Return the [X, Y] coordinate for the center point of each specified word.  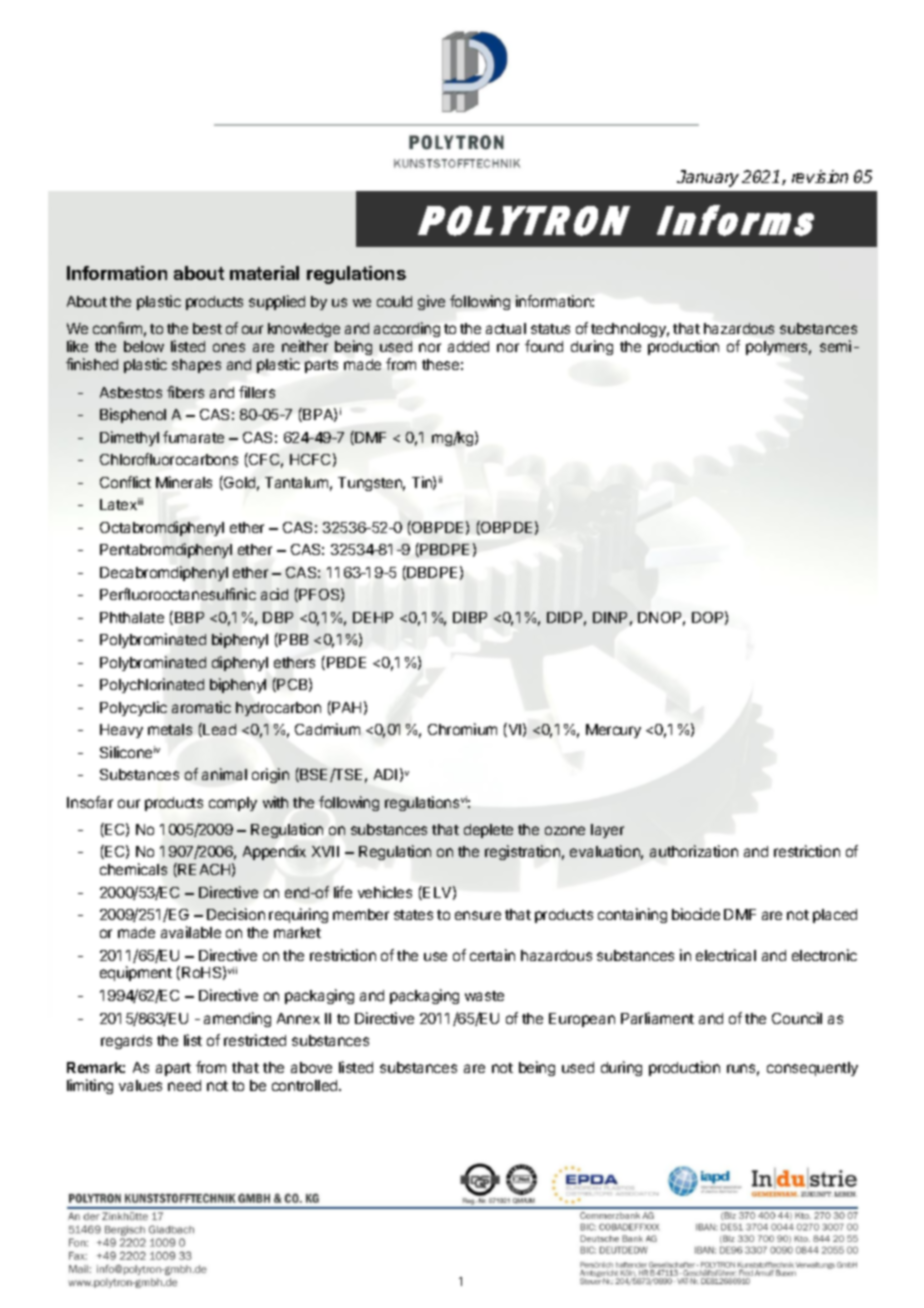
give [431, 302]
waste [484, 996]
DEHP [373, 617]
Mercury [613, 731]
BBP [189, 617]
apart [173, 1069]
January [708, 178]
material [264, 273]
